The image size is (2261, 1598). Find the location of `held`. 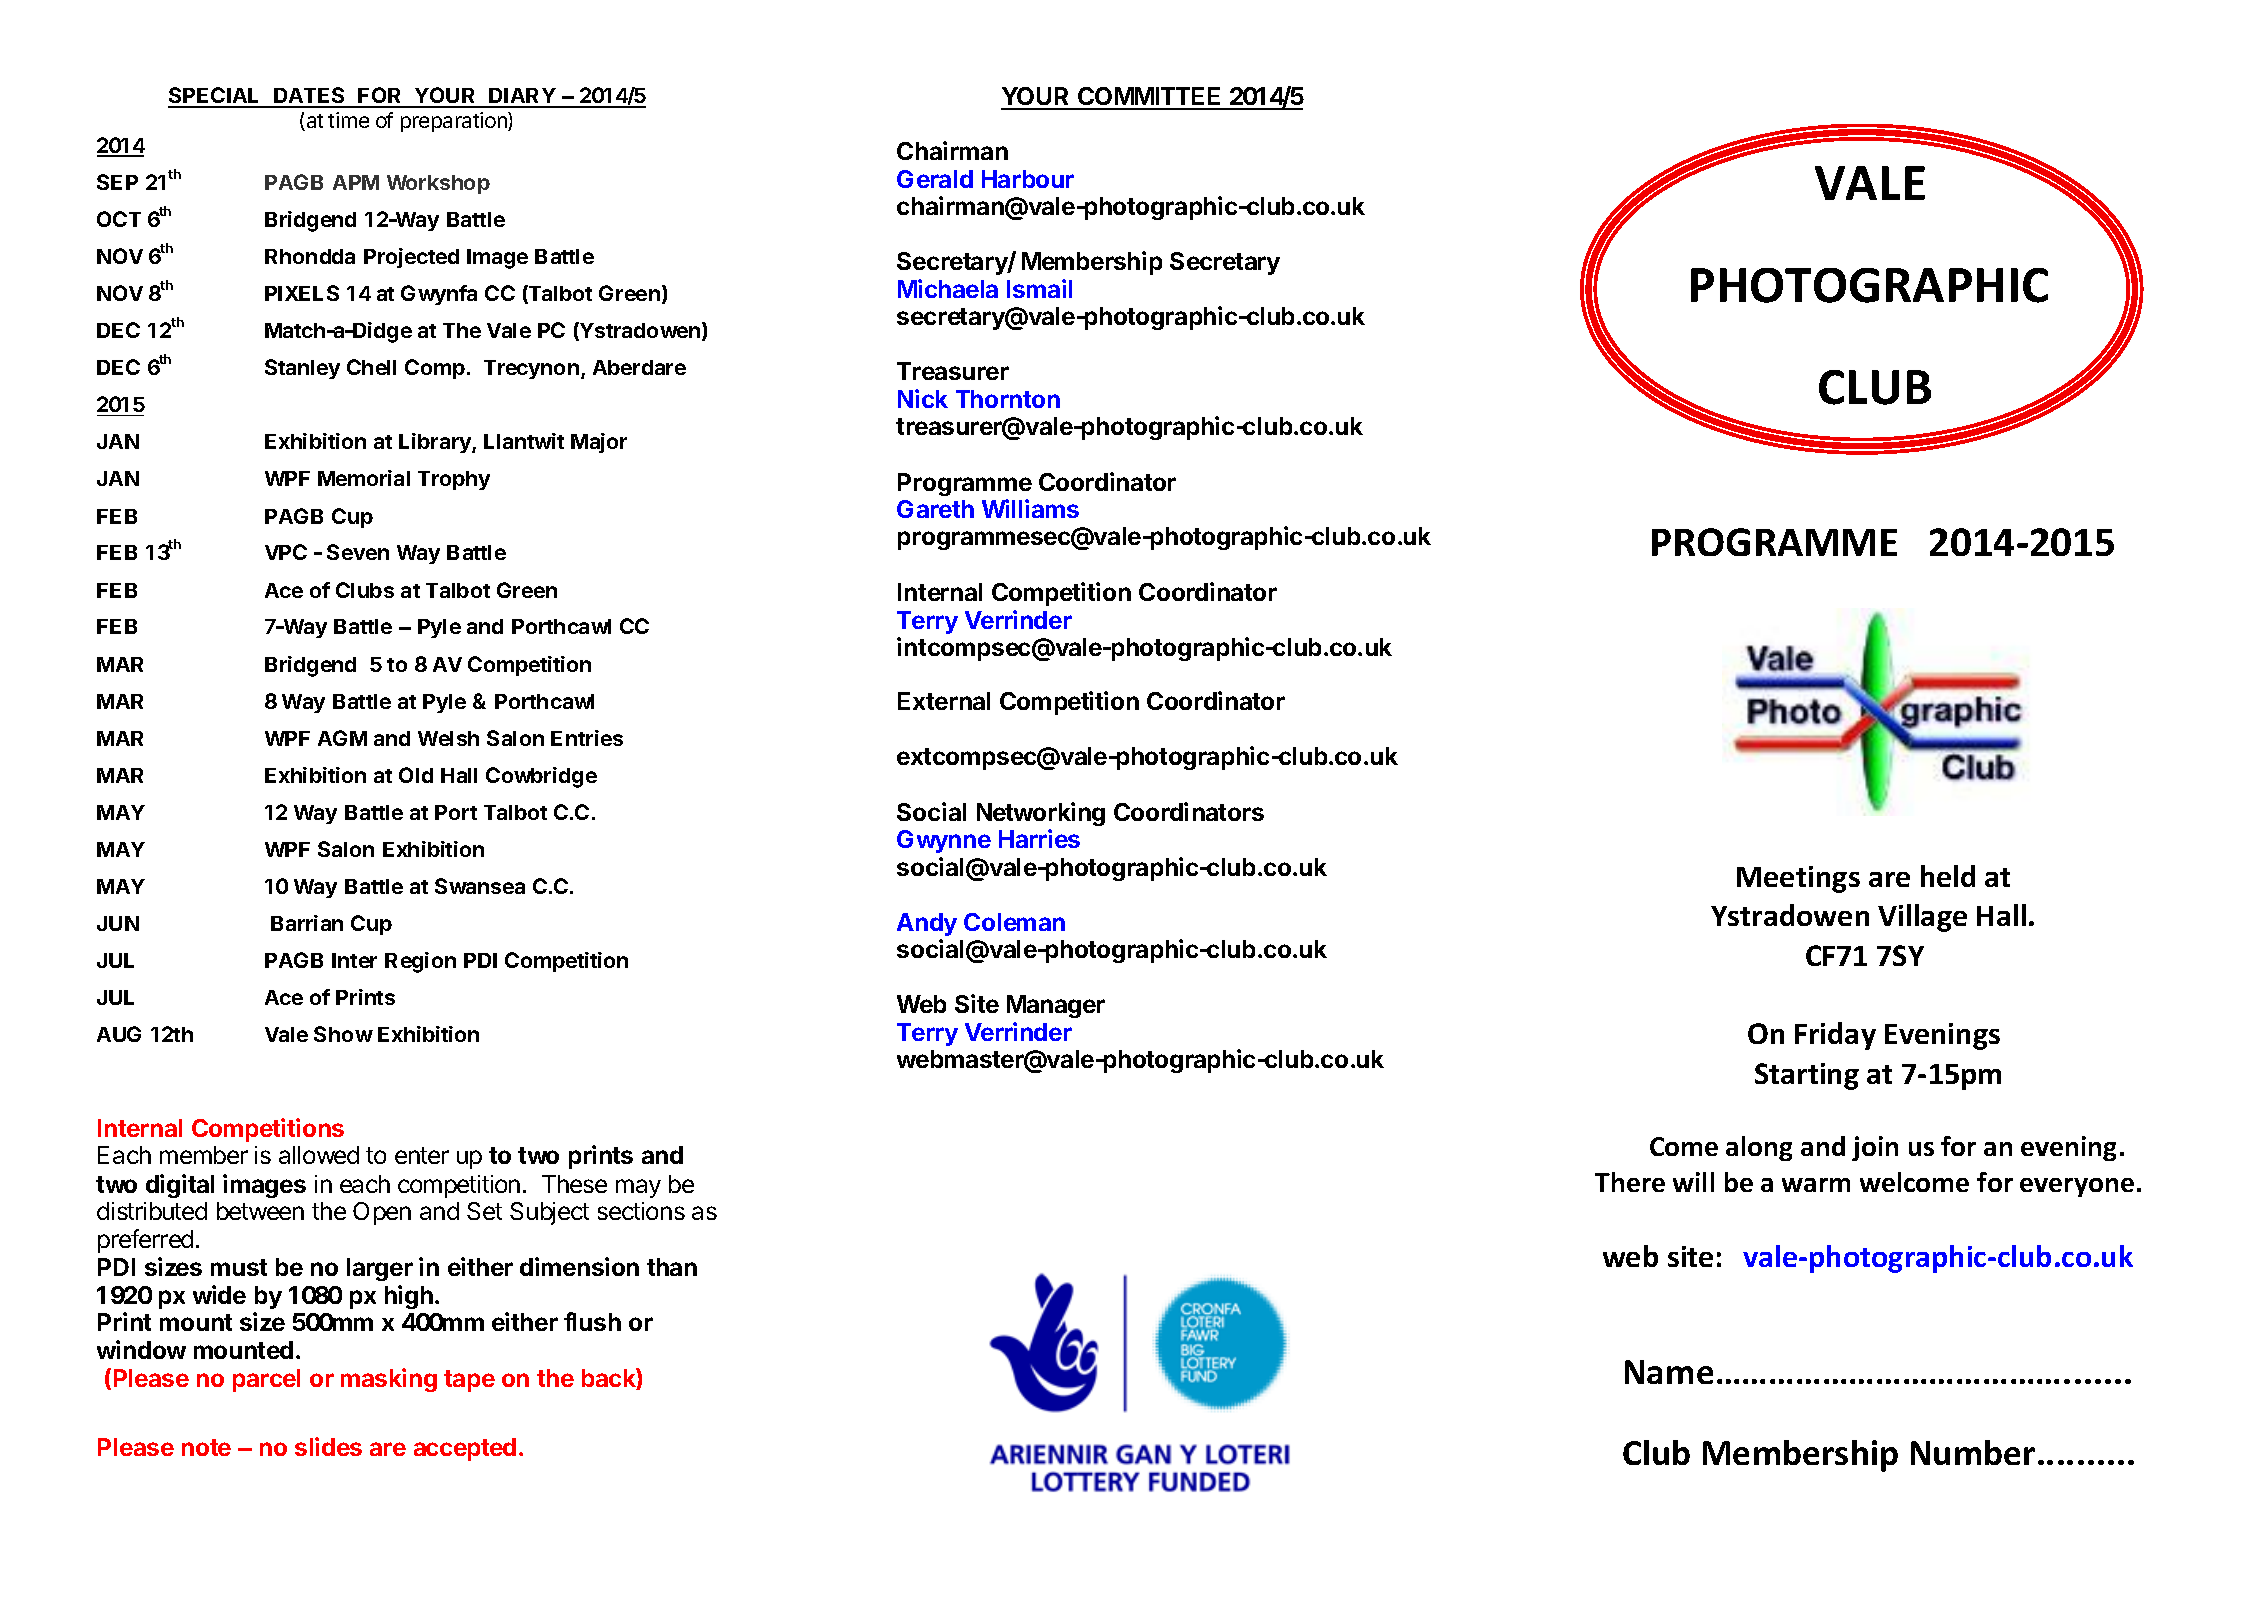

held is located at coordinates (1948, 876).
